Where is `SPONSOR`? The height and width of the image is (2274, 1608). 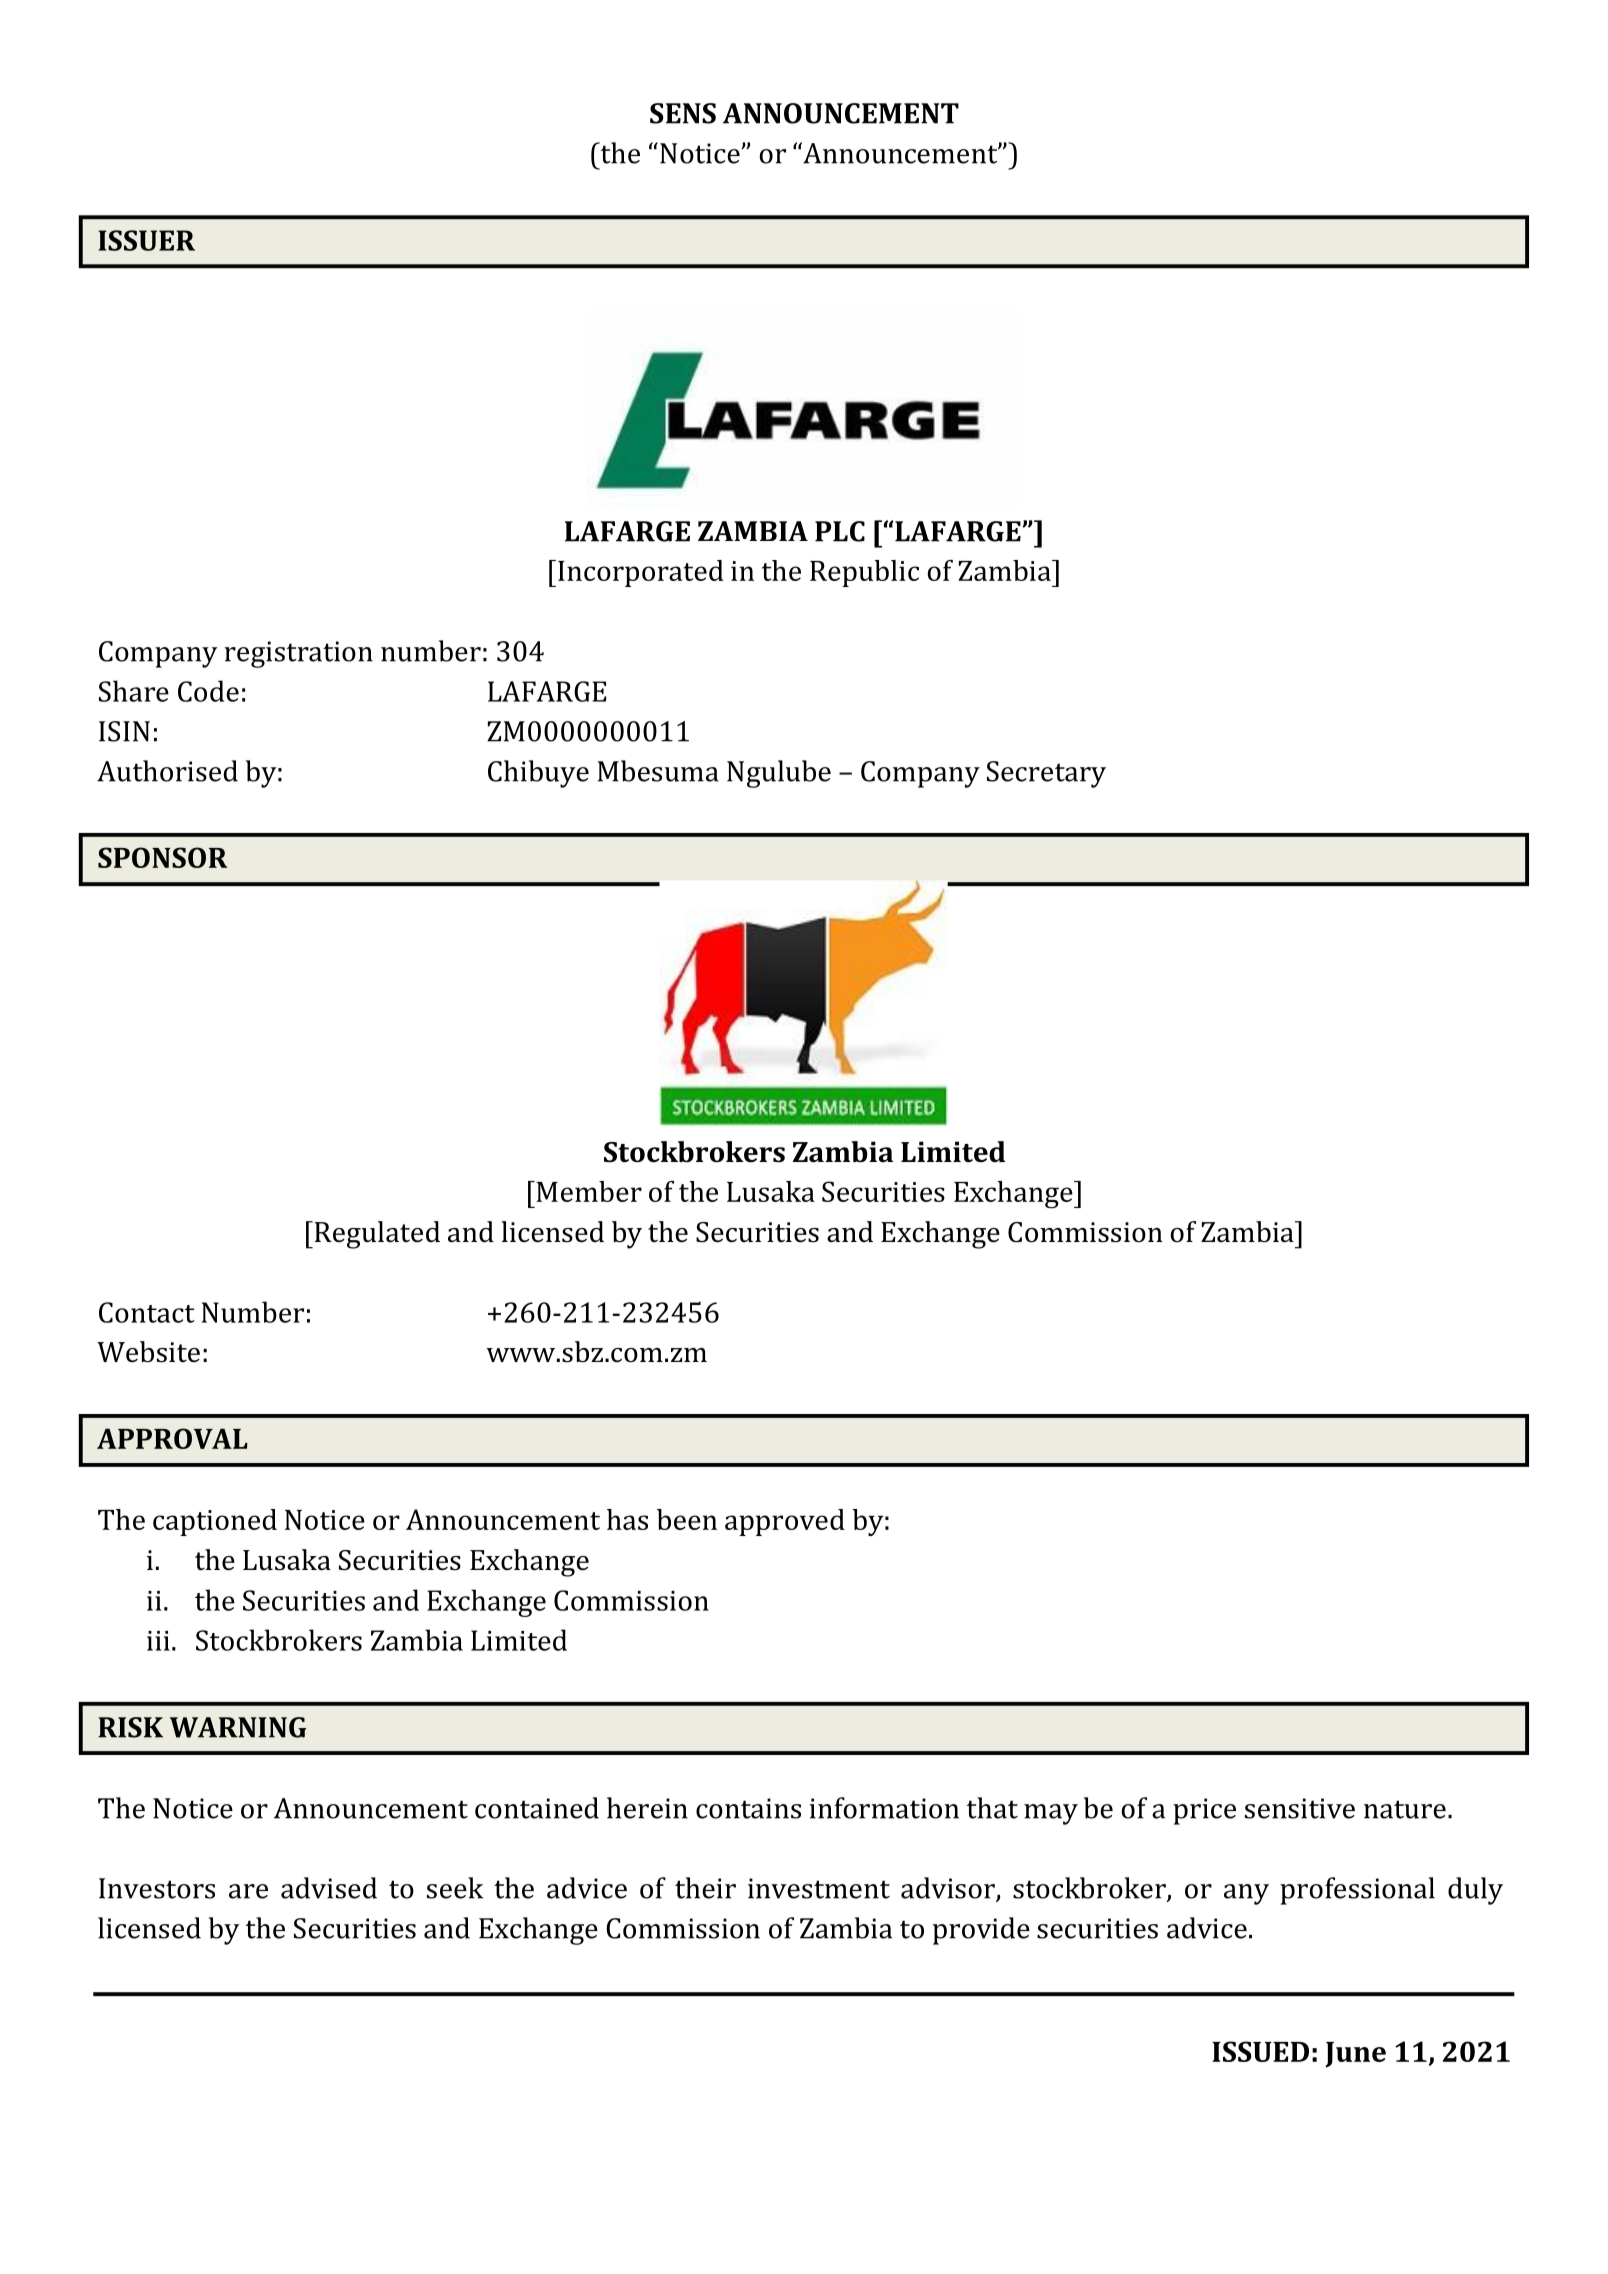 SPONSOR is located at coordinates (162, 857).
